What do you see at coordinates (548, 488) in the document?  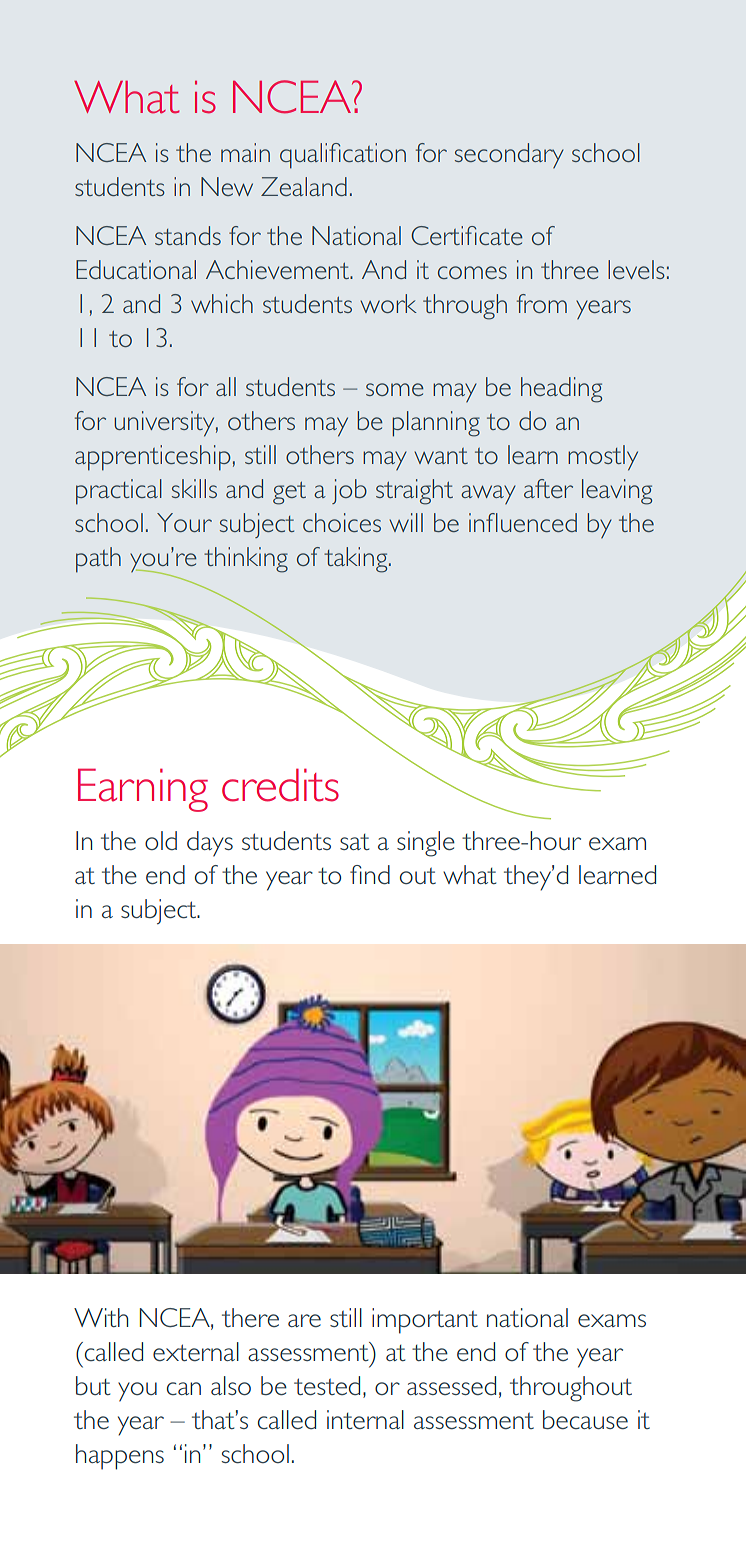 I see `after` at bounding box center [548, 488].
